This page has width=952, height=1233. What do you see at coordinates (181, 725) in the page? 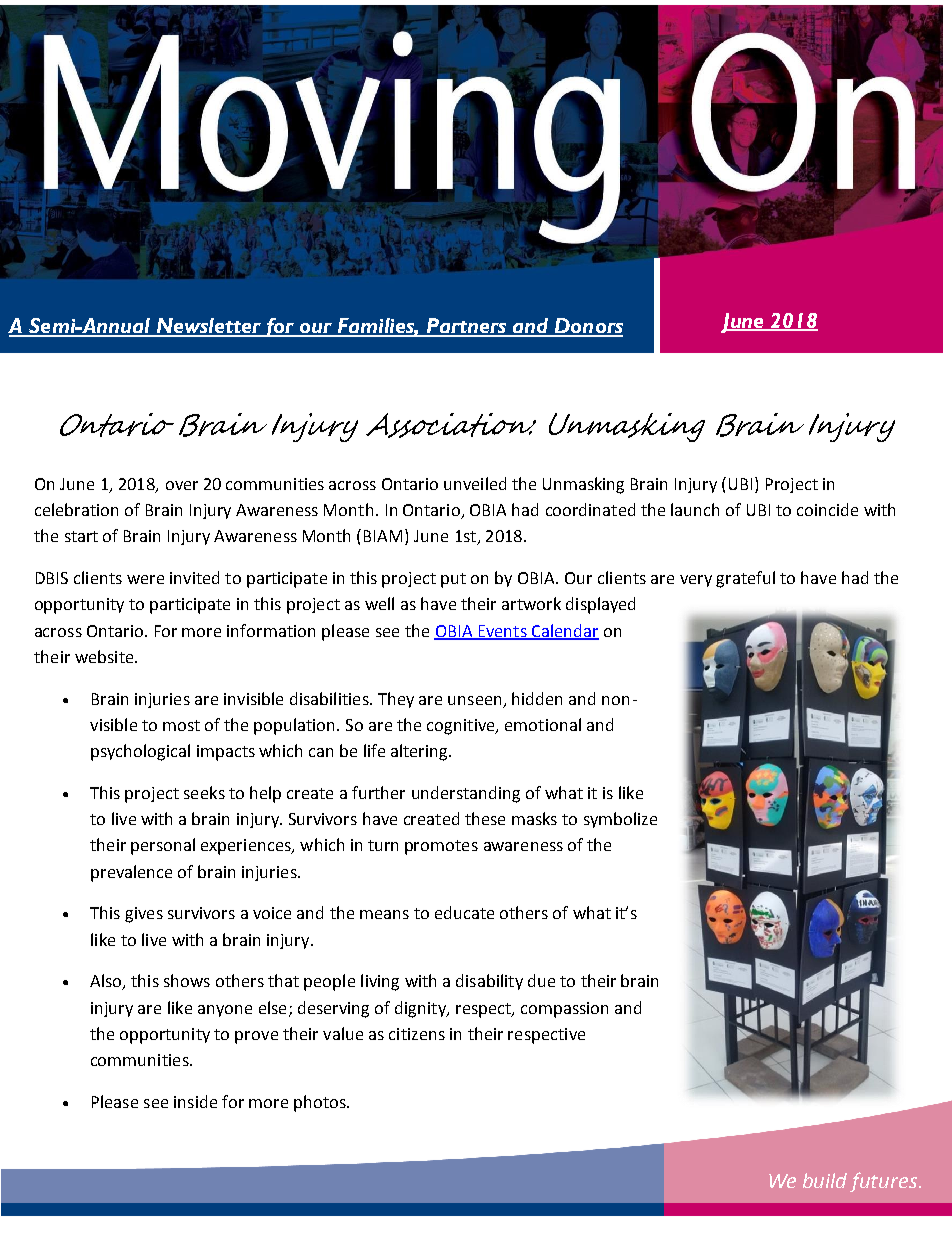
I see `most` at bounding box center [181, 725].
